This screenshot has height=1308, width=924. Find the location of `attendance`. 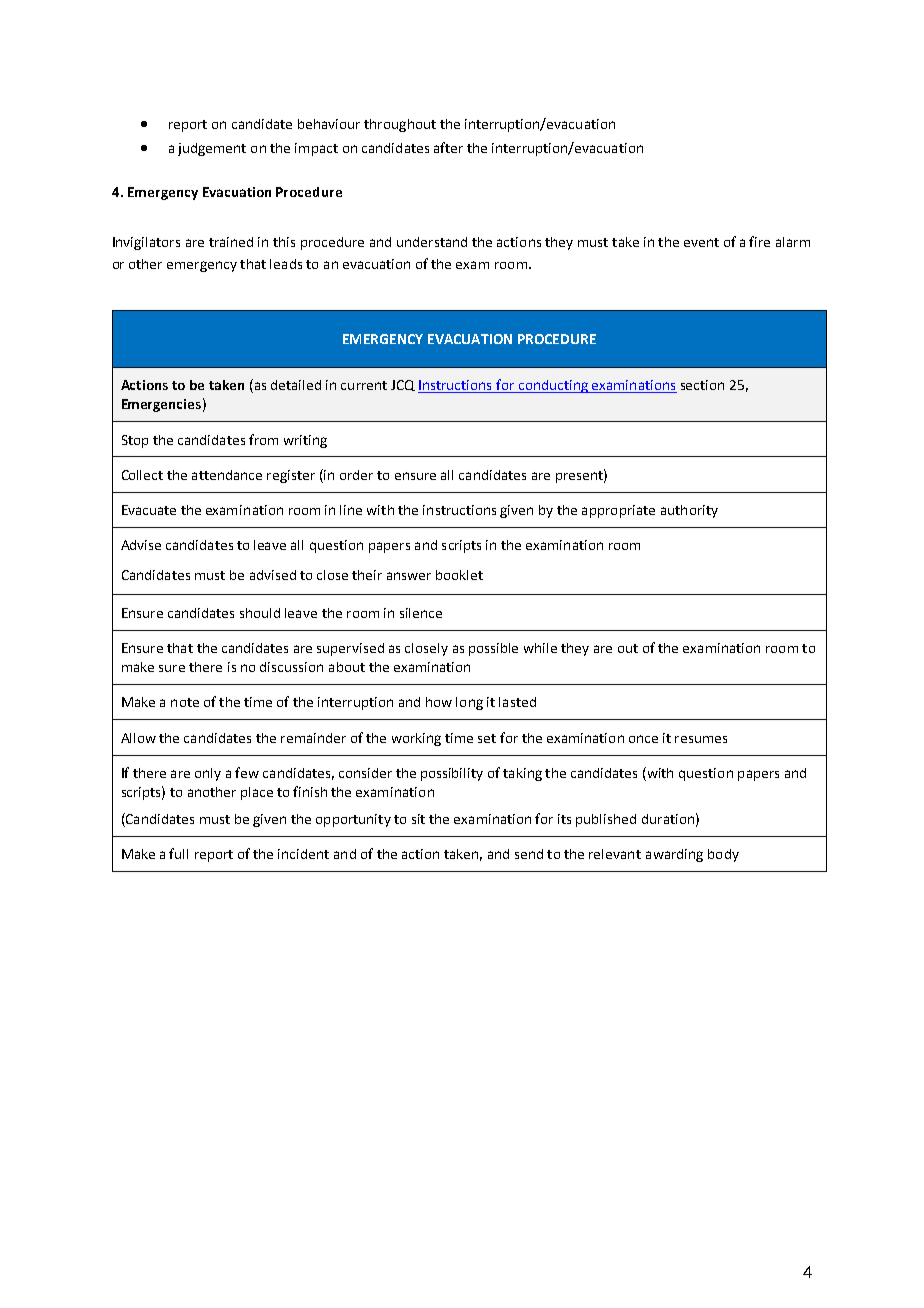

attendance is located at coordinates (227, 475).
